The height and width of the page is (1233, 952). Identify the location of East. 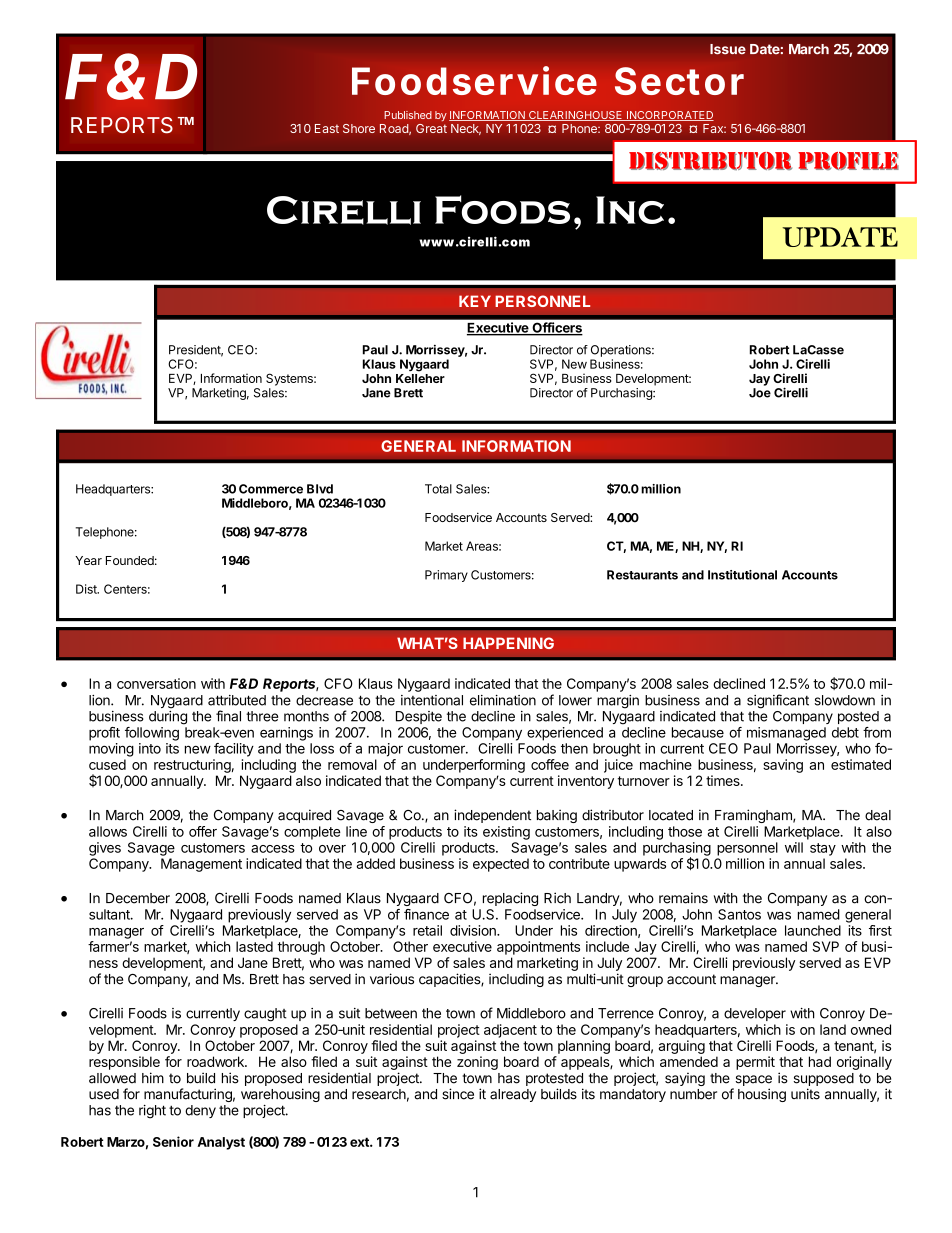
(327, 128).
